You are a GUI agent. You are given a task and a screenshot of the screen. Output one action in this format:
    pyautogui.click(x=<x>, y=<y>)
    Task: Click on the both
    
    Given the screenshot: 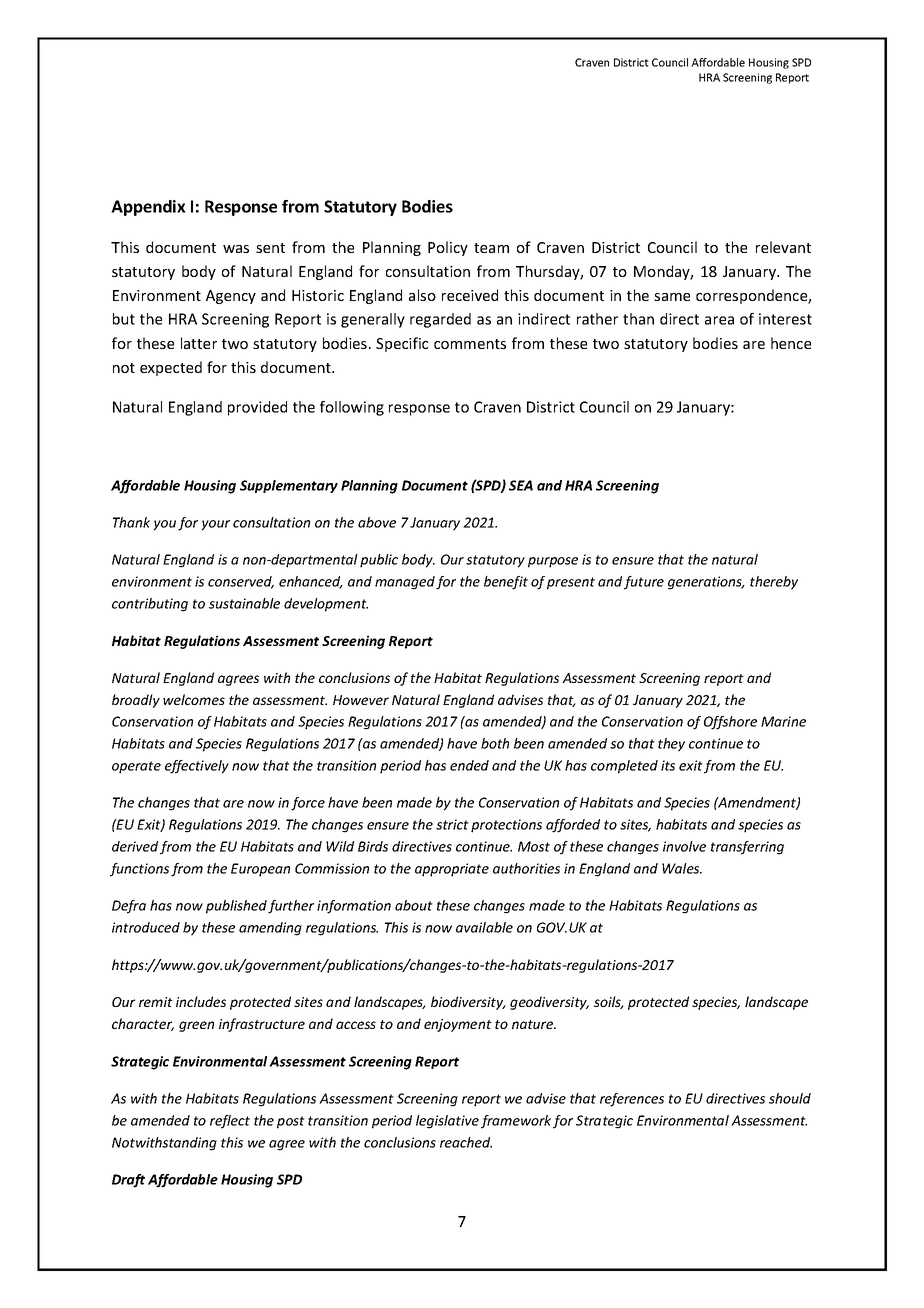 What is the action you would take?
    pyautogui.click(x=495, y=743)
